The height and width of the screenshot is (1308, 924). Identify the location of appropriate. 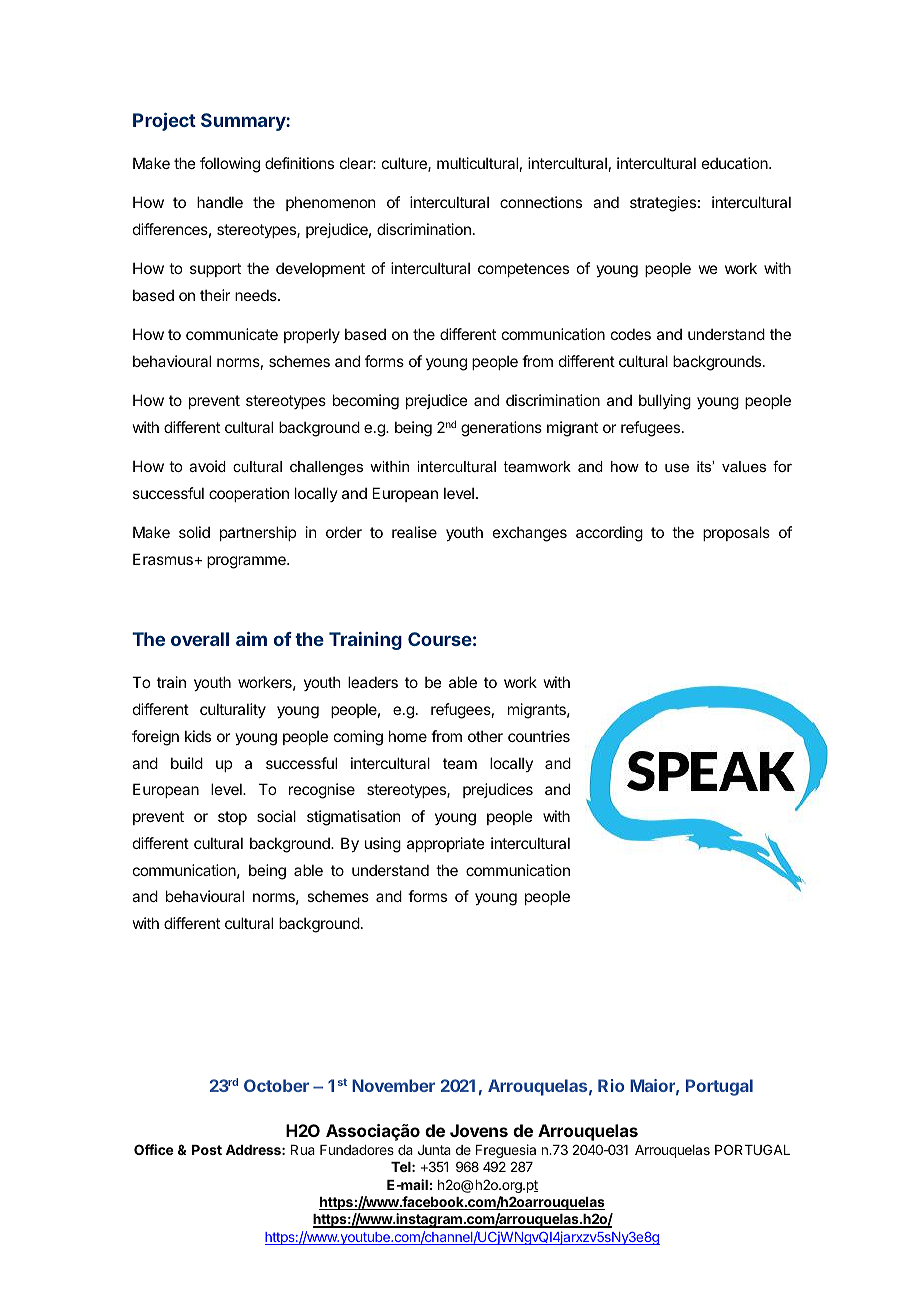
(446, 844).
